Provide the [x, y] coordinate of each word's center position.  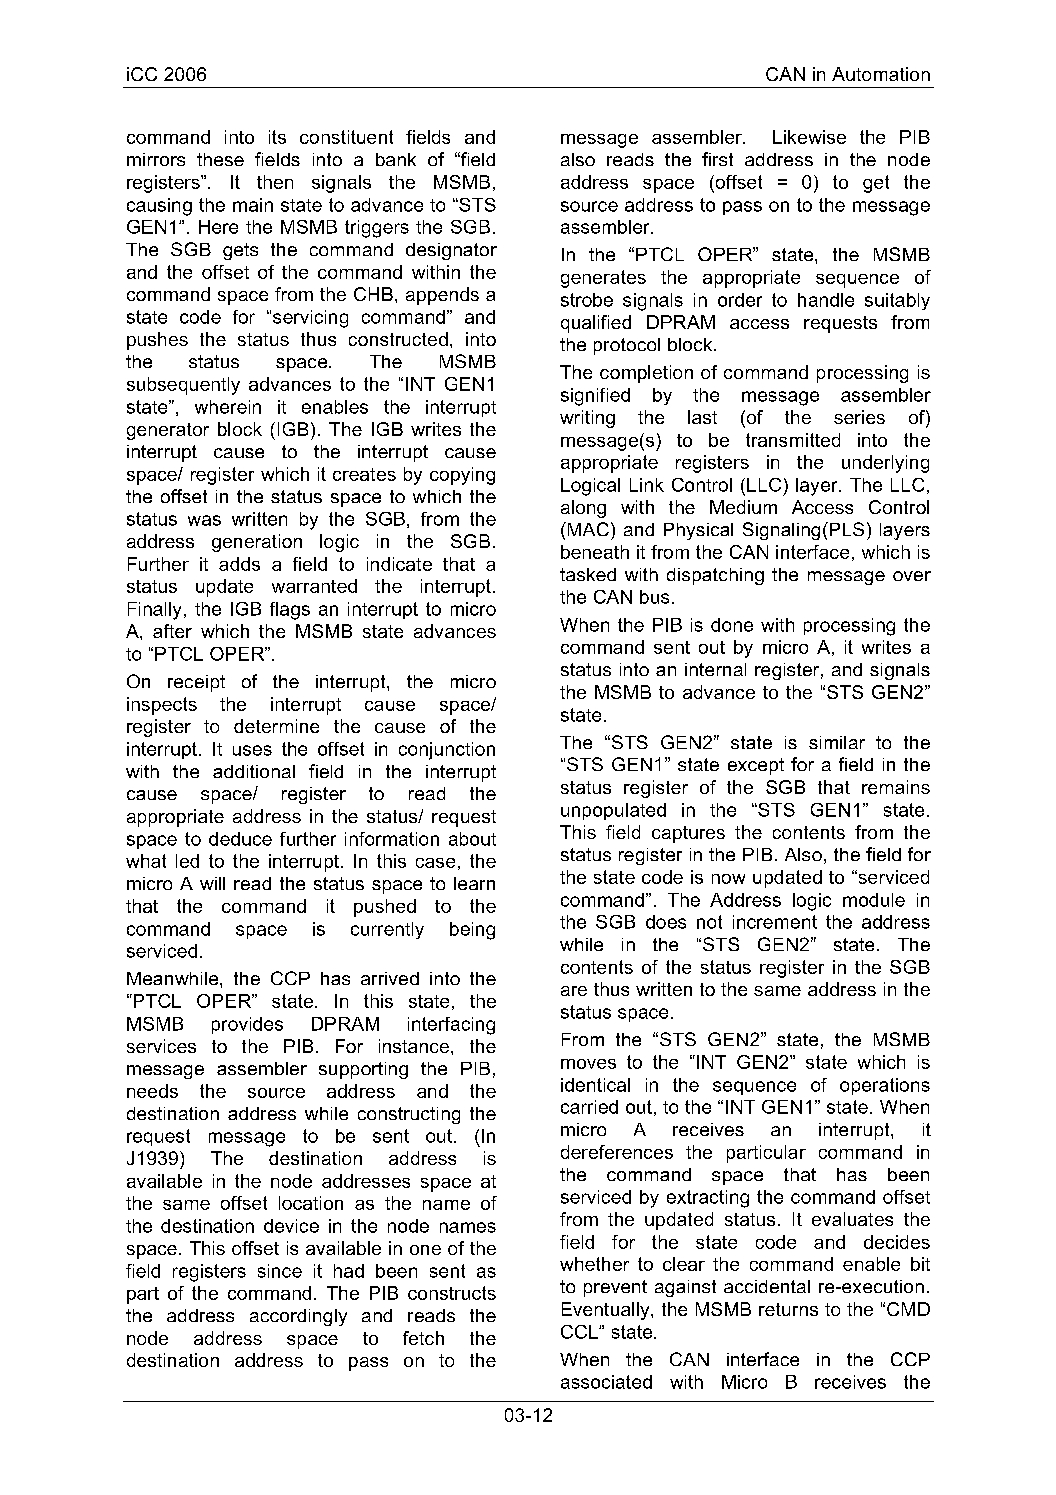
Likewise [809, 137]
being [472, 931]
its [277, 137]
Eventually [607, 1311]
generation [257, 543]
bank [396, 159]
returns [788, 1309]
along [583, 509]
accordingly [298, 1317]
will [212, 883]
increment [775, 922]
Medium [743, 507]
